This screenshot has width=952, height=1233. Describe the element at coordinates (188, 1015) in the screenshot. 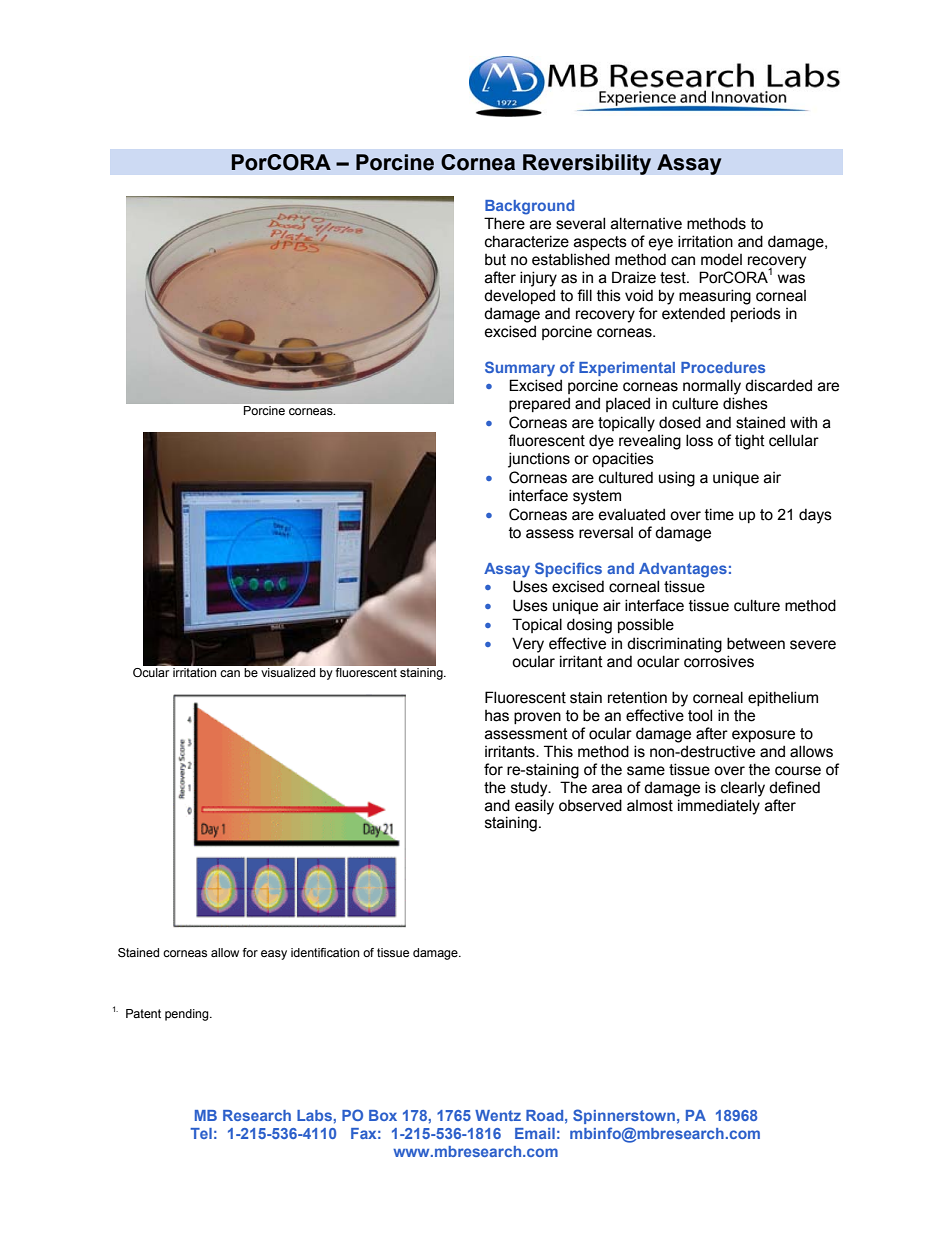

I see `pending` at that location.
